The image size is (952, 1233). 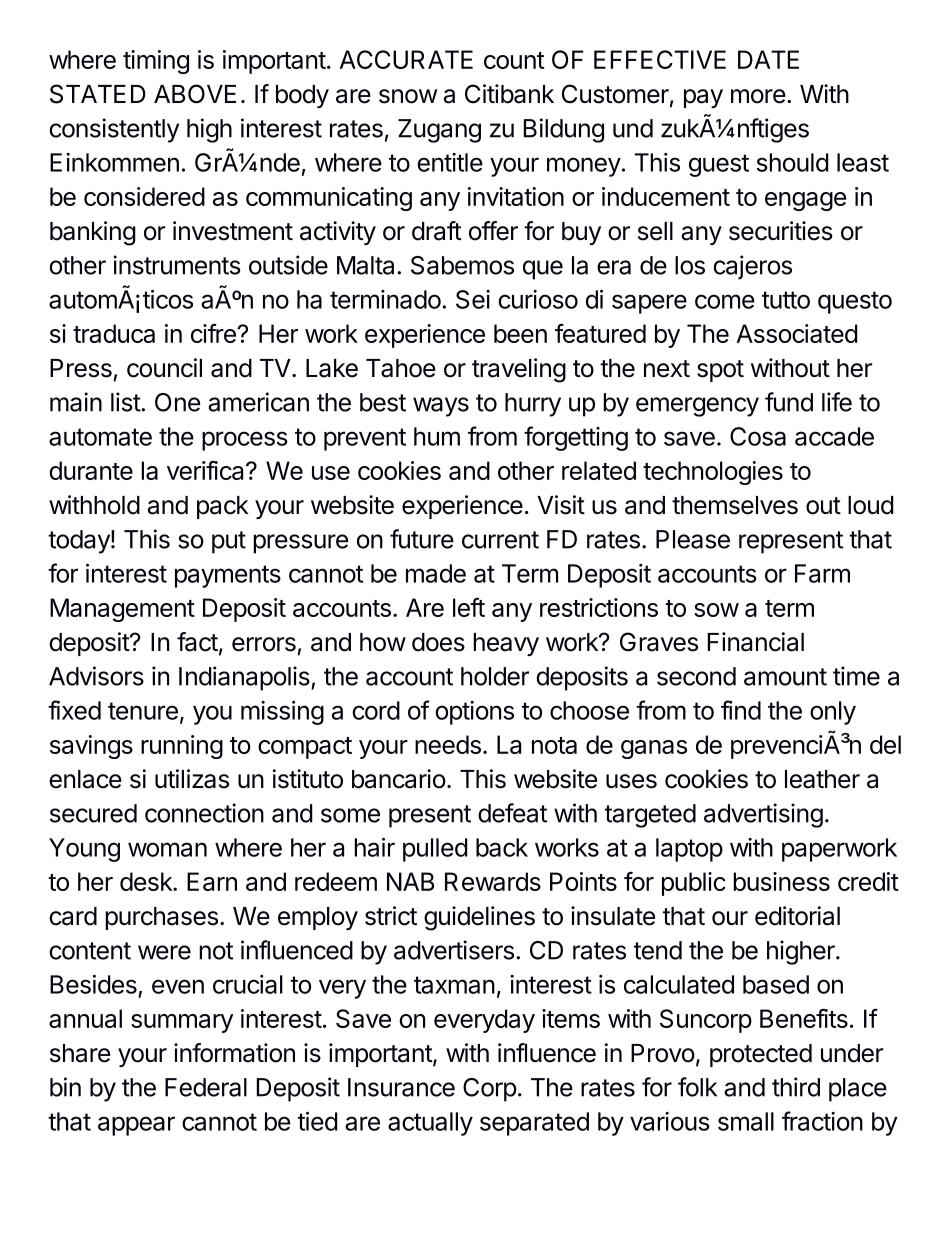 What do you see at coordinates (797, 333) in the image?
I see `Associated` at bounding box center [797, 333].
